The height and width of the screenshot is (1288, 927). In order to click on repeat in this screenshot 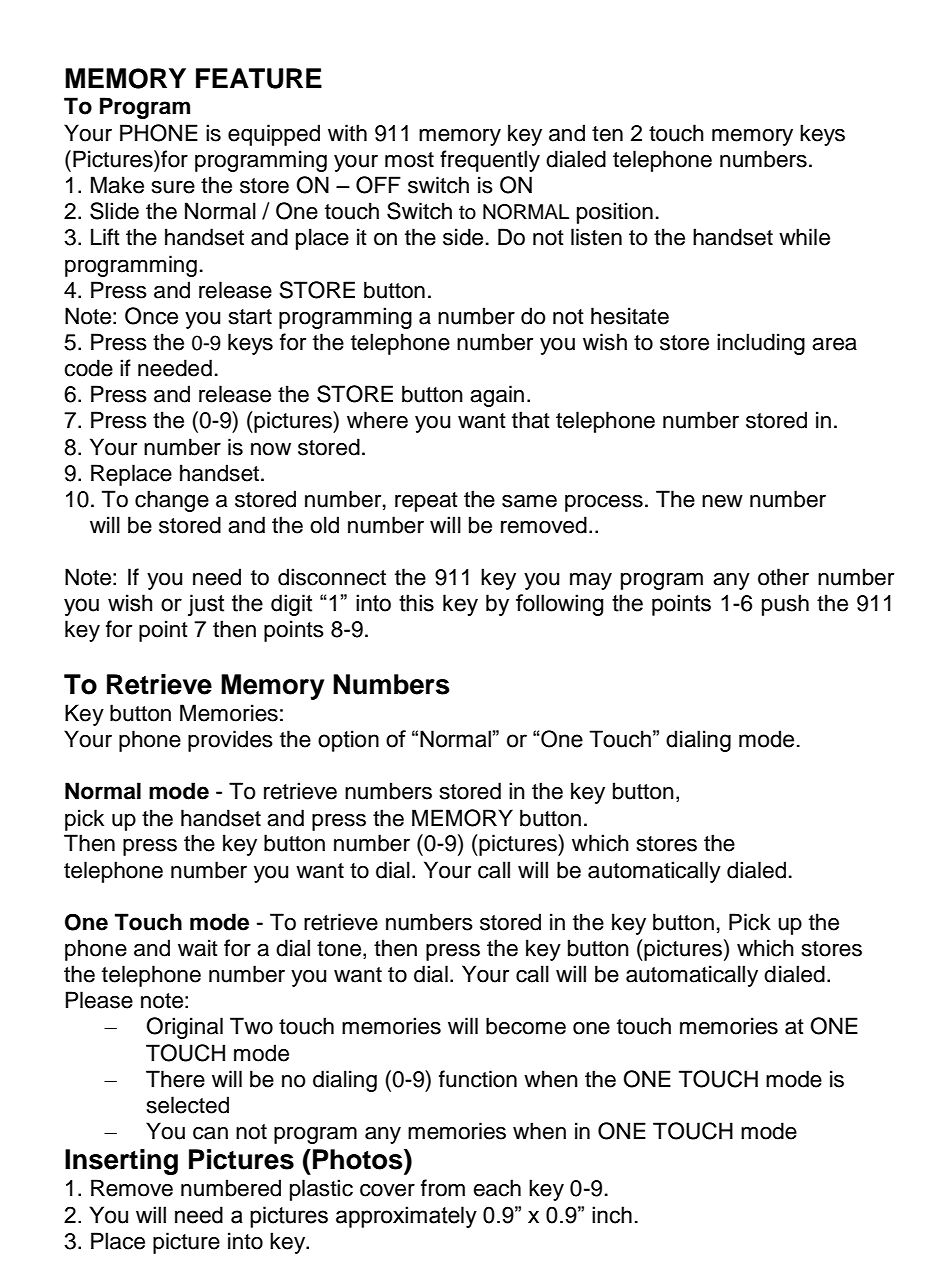, I will do `click(426, 502)`.
